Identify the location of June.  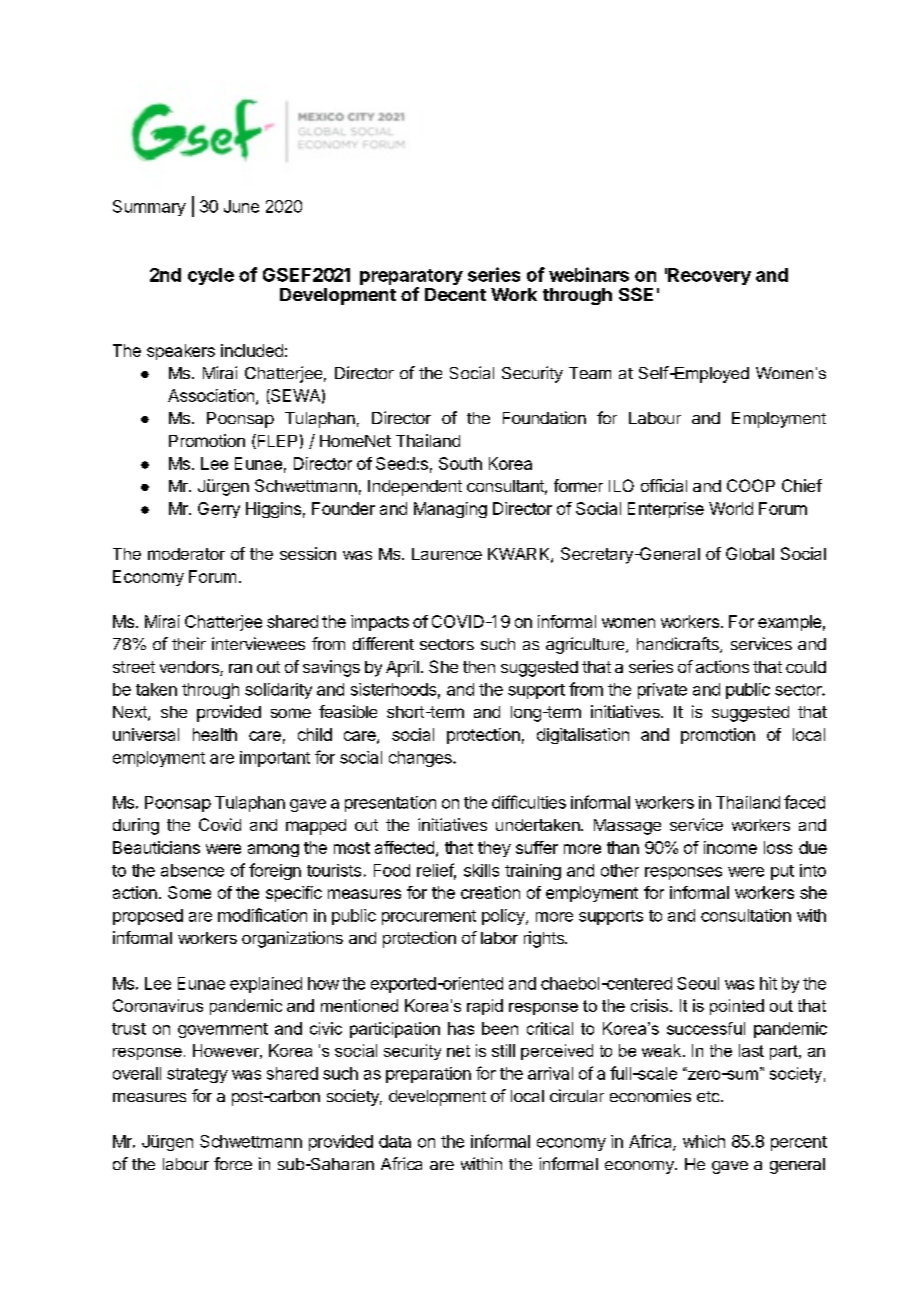
(241, 206).
